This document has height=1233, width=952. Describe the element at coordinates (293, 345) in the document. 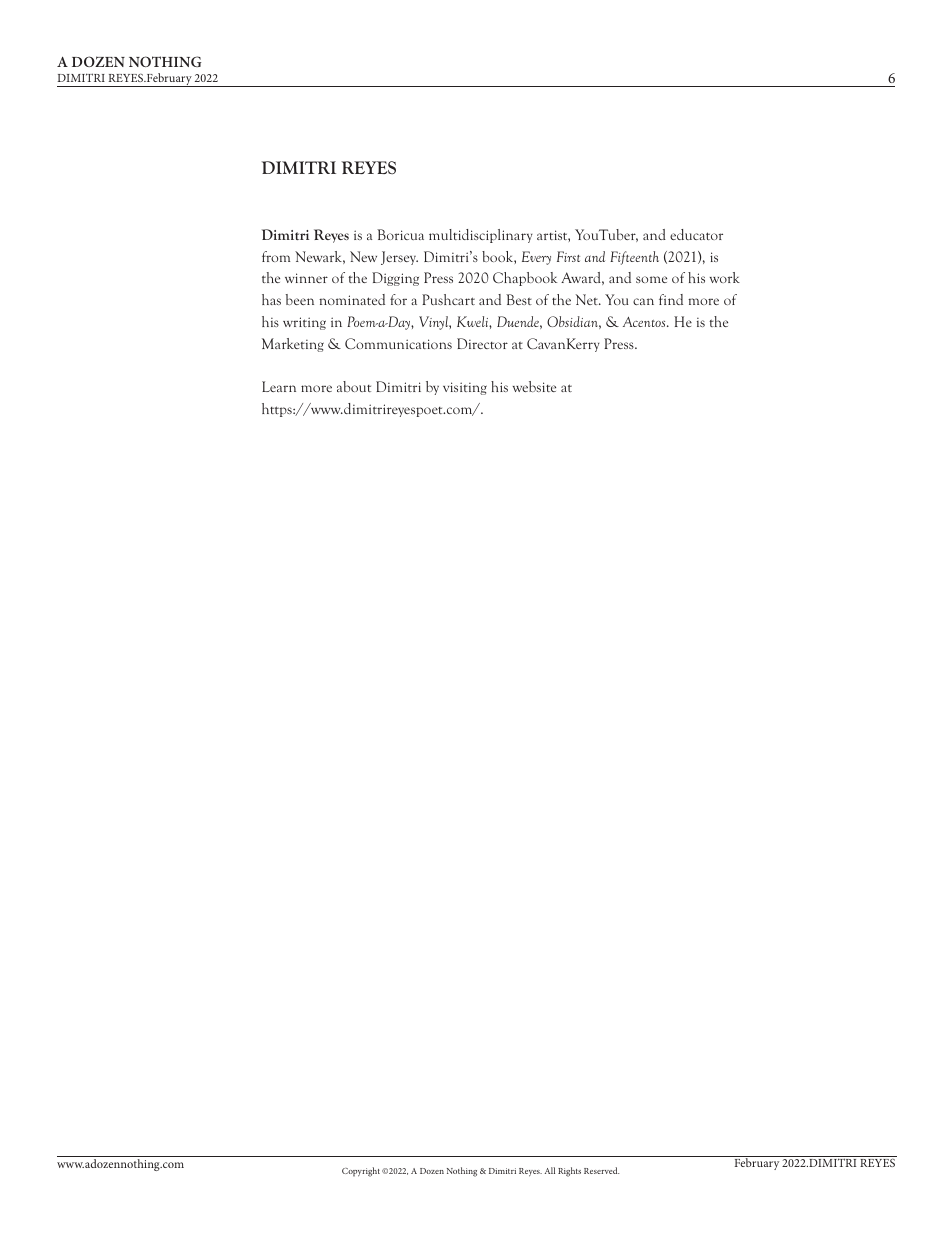

I see `Marketing` at that location.
